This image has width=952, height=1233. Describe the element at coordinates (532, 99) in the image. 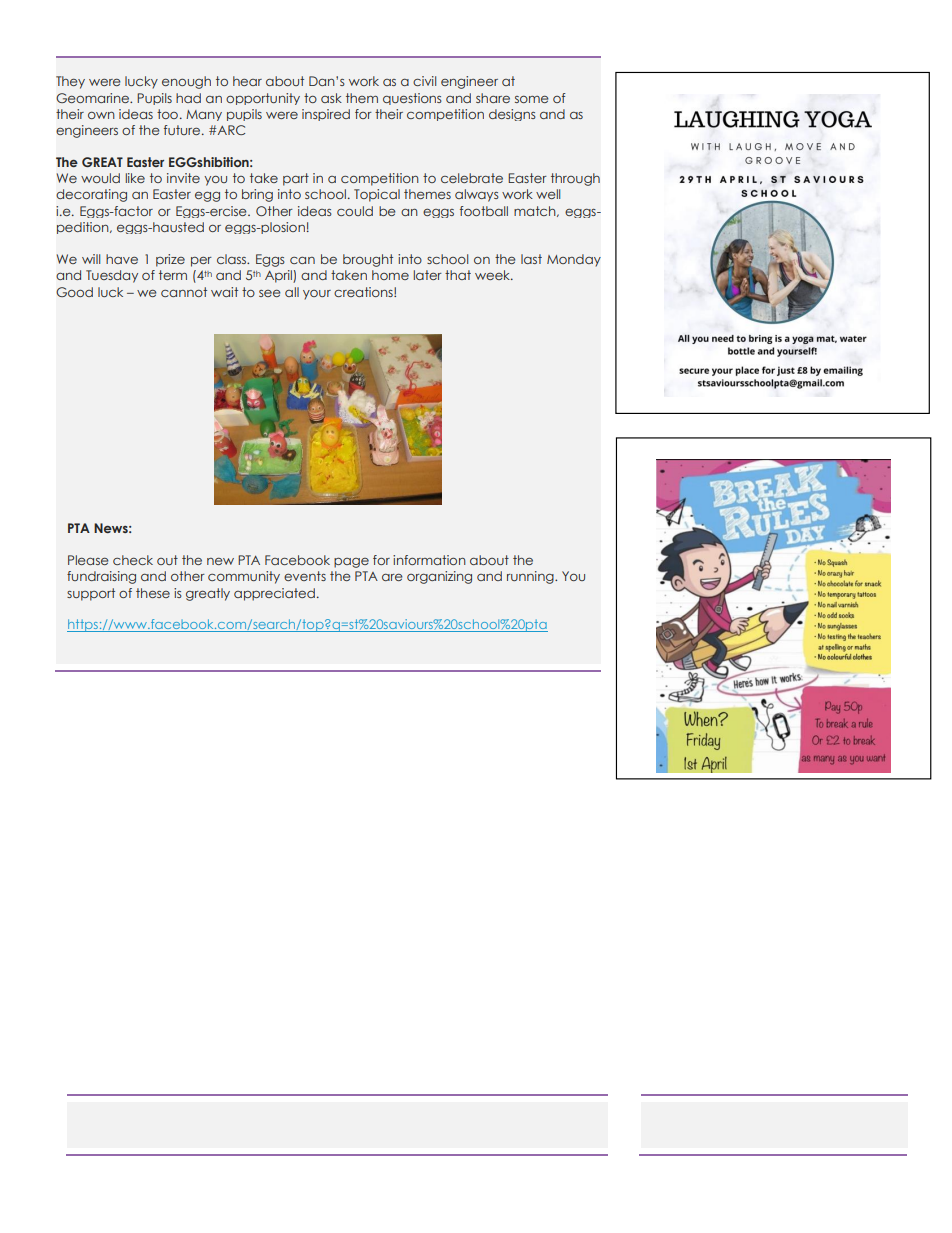

I see `some` at that location.
